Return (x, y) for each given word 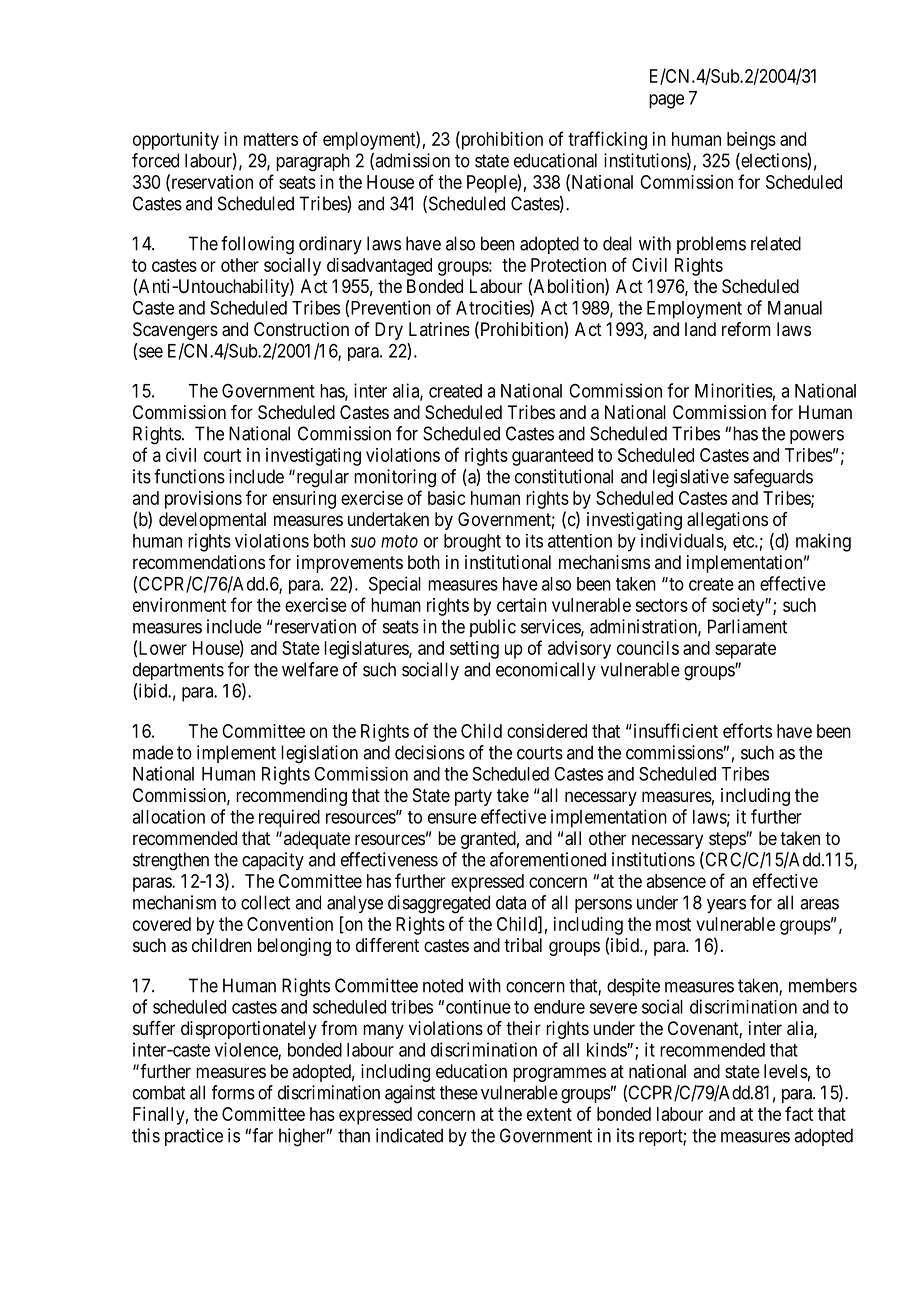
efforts (747, 730)
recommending (291, 797)
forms (233, 1092)
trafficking (607, 140)
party (473, 797)
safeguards (773, 478)
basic (447, 498)
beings (751, 141)
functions (189, 476)
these (459, 1092)
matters (271, 139)
